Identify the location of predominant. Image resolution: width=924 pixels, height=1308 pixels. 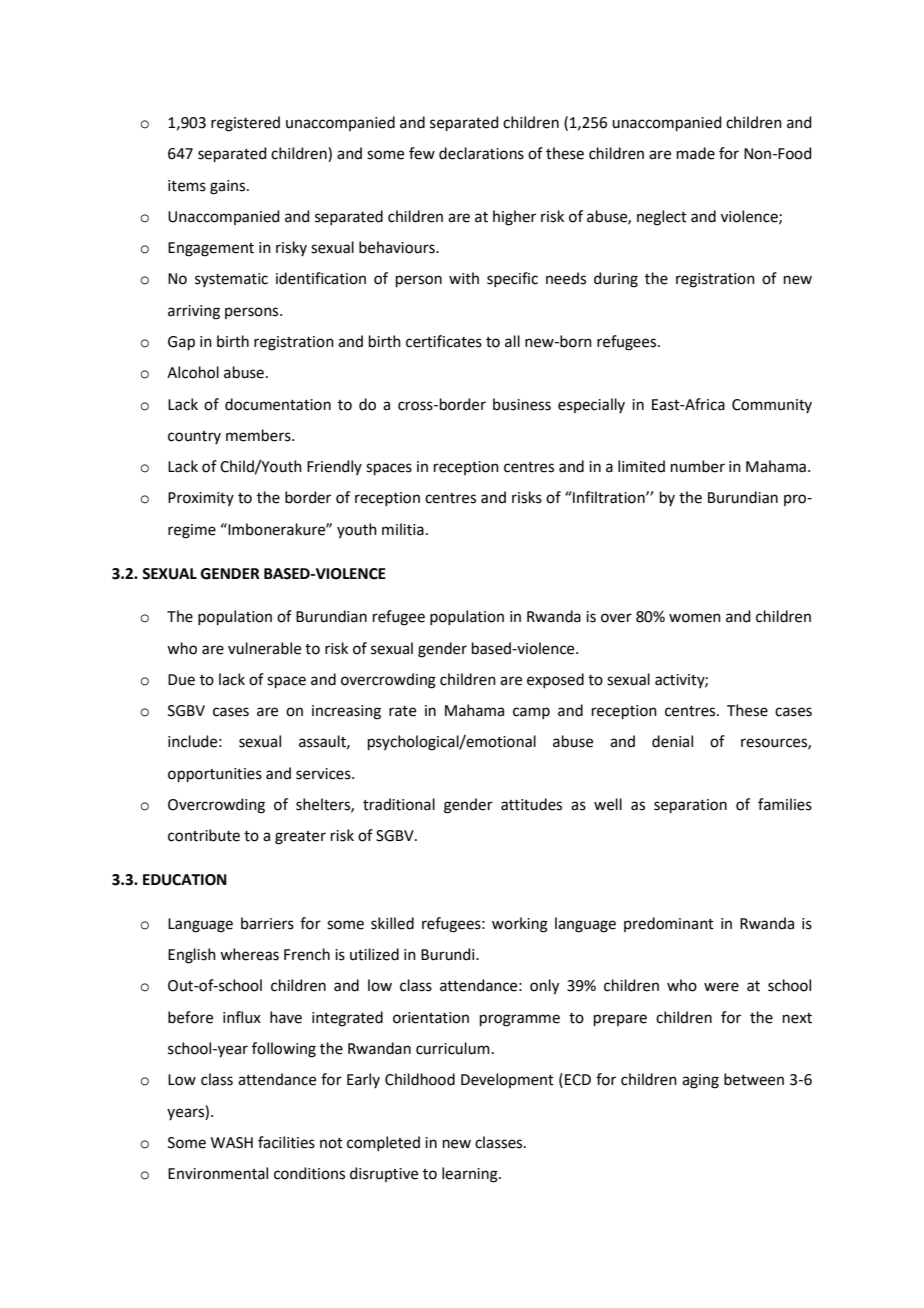
(669, 924).
